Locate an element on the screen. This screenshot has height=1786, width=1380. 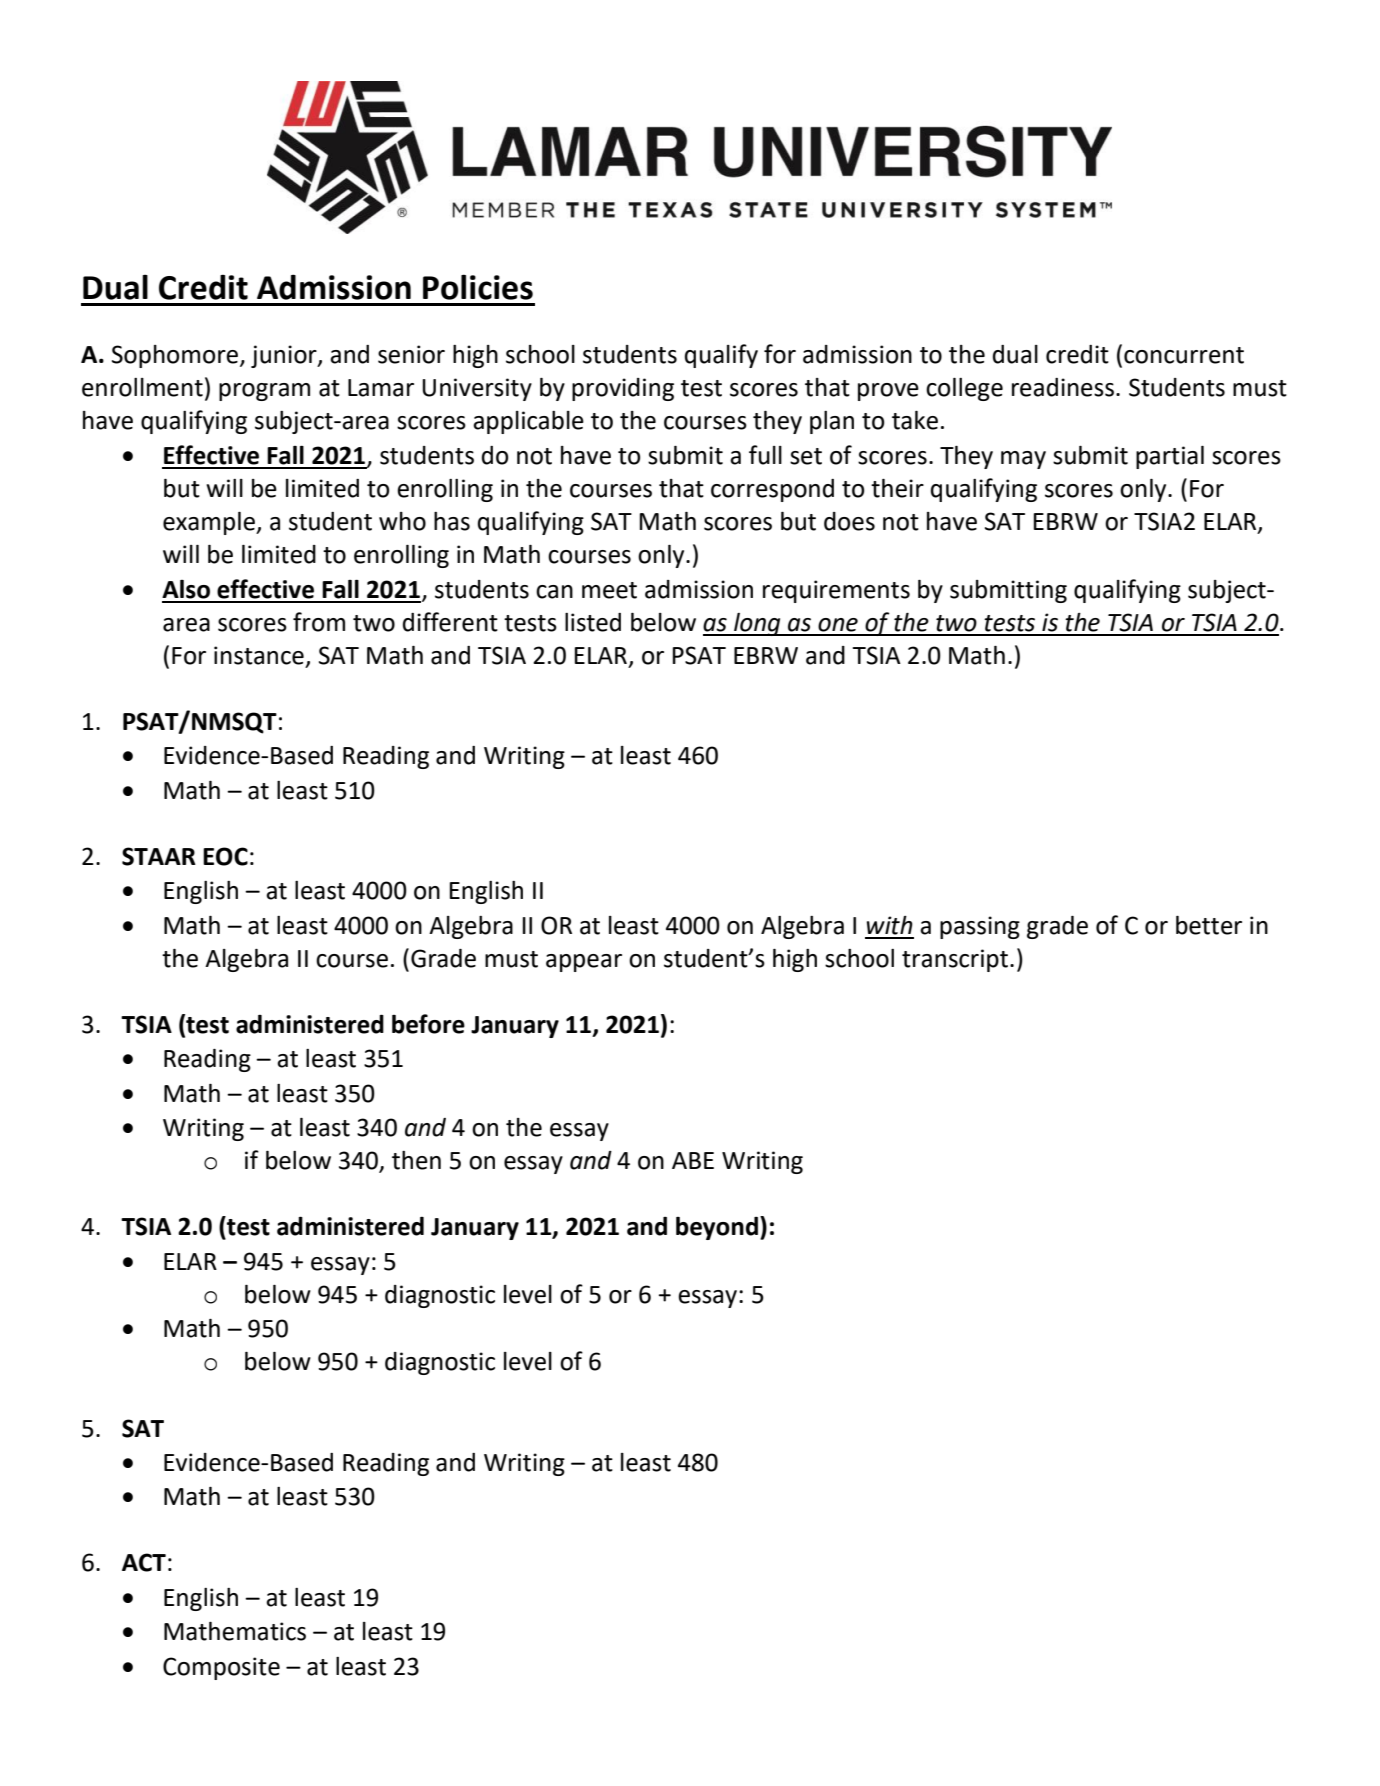
passing is located at coordinates (980, 927).
